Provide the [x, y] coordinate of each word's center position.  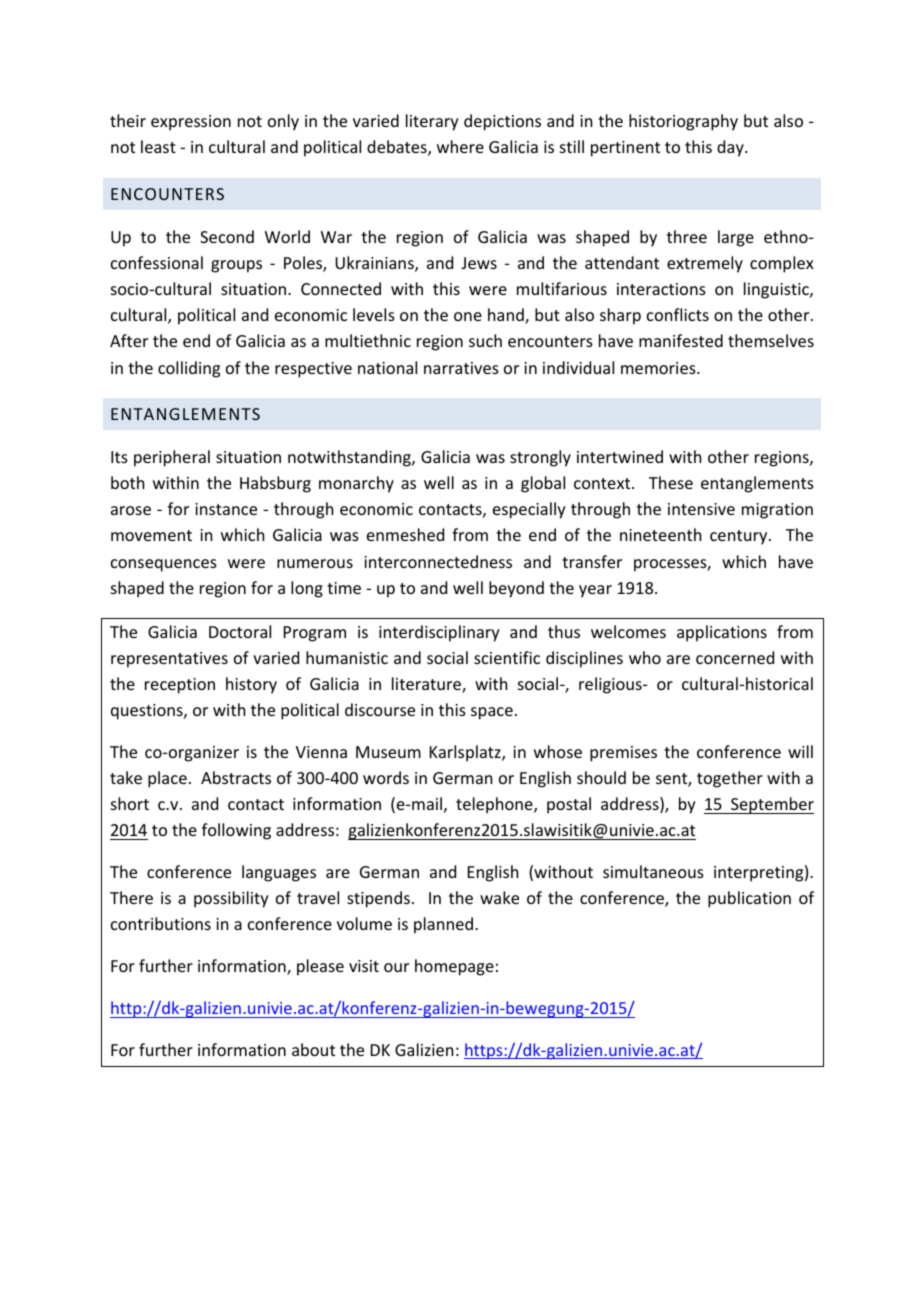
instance [226, 509]
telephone [495, 805]
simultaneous [653, 871]
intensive [701, 509]
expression [191, 123]
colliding [189, 369]
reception [180, 686]
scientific [507, 657]
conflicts [678, 314]
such [485, 340]
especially [529, 510]
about [313, 1049]
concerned [735, 657]
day [731, 148]
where [460, 146]
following [236, 831]
